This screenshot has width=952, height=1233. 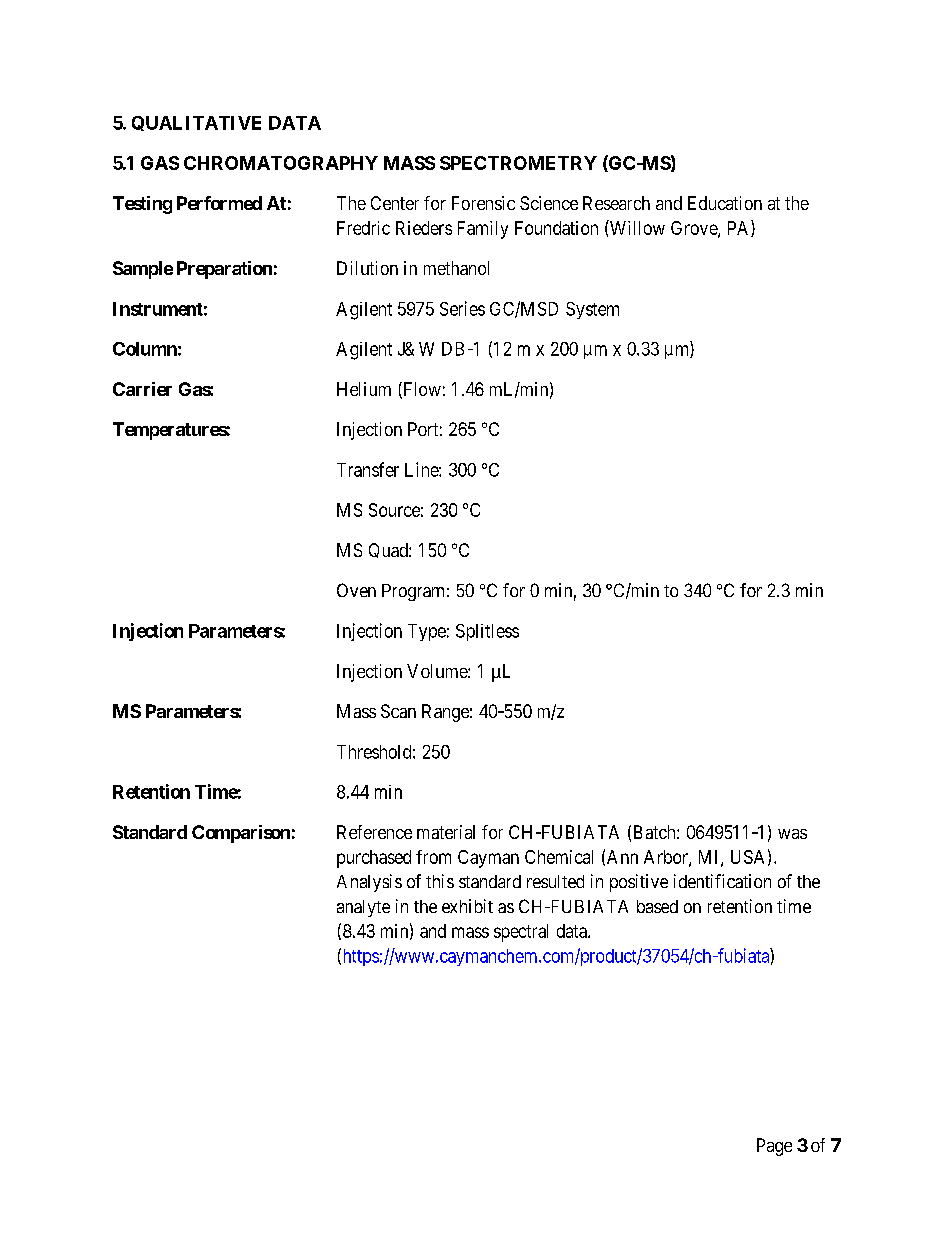 What do you see at coordinates (725, 203) in the screenshot?
I see `Education` at bounding box center [725, 203].
